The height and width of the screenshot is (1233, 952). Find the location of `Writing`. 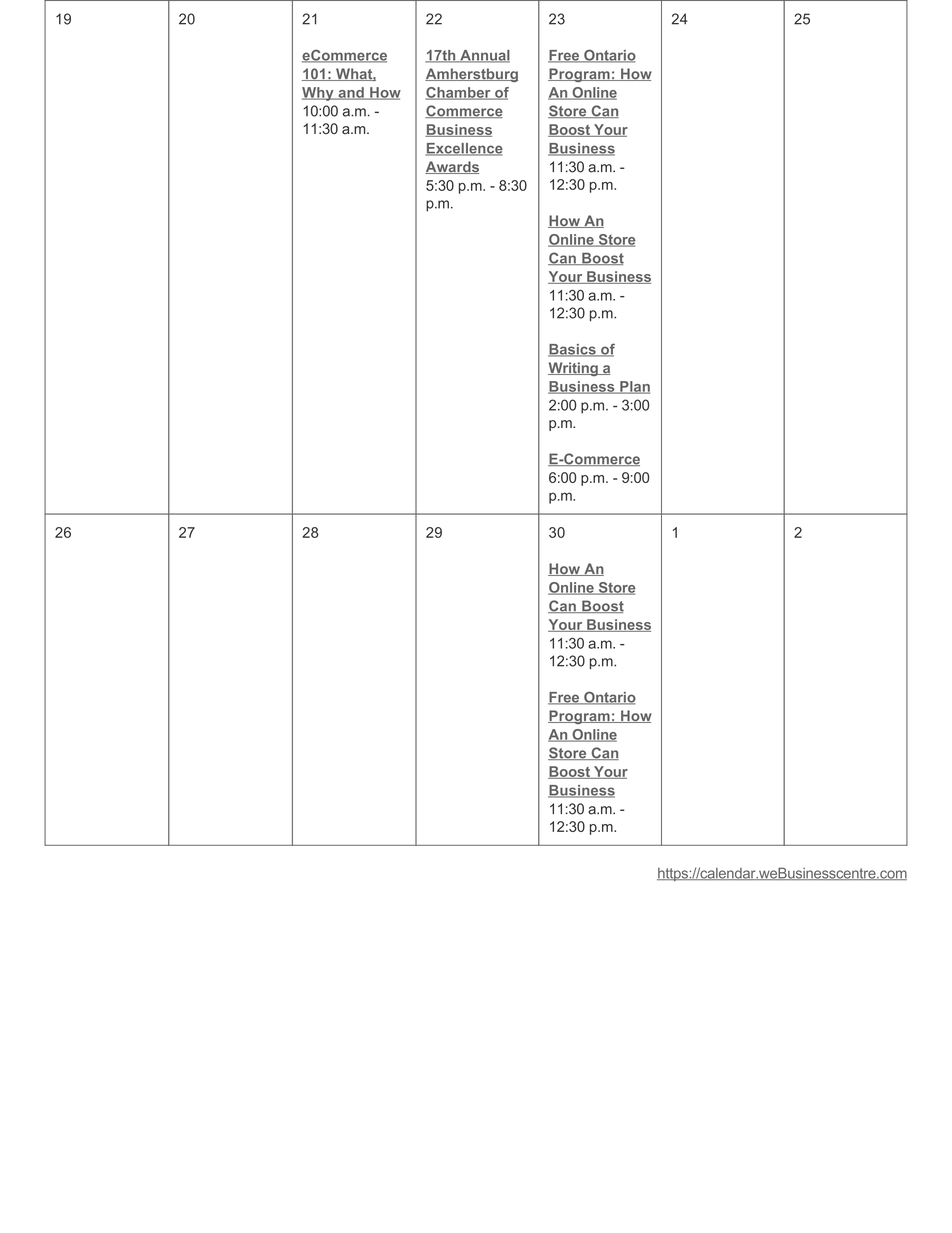

Writing is located at coordinates (574, 369).
